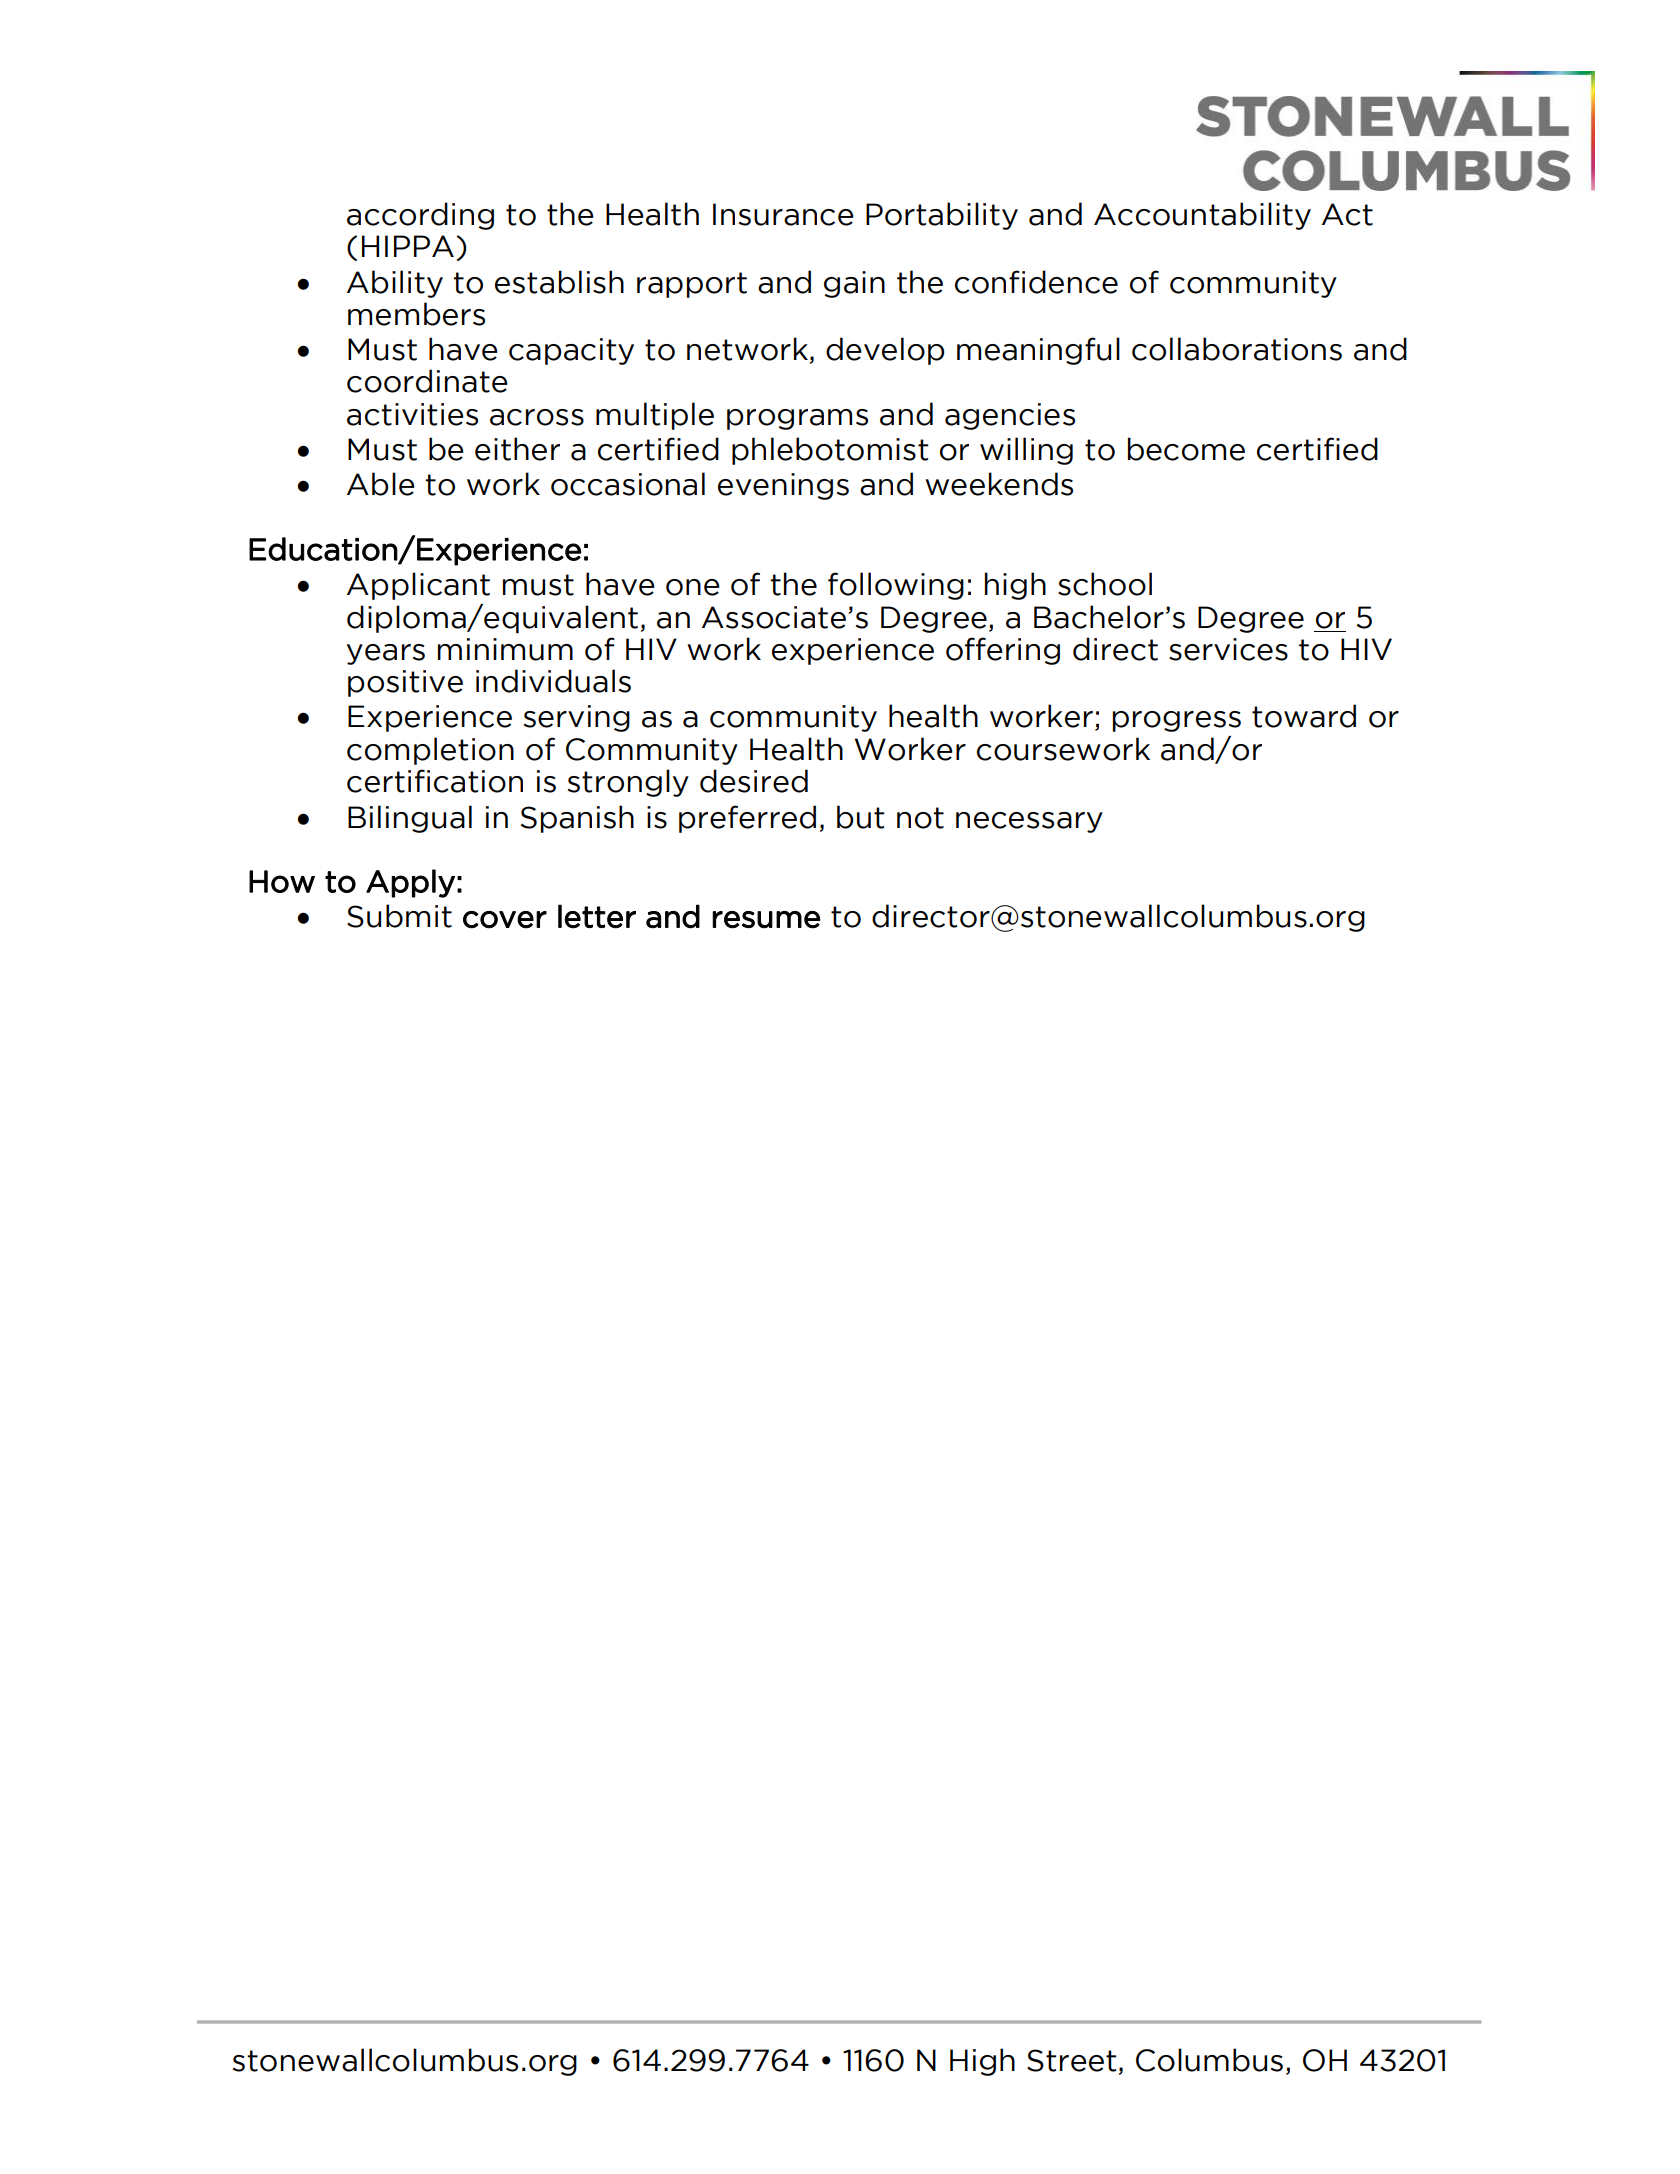 The image size is (1680, 2174). I want to click on Street, so click(1071, 2060).
